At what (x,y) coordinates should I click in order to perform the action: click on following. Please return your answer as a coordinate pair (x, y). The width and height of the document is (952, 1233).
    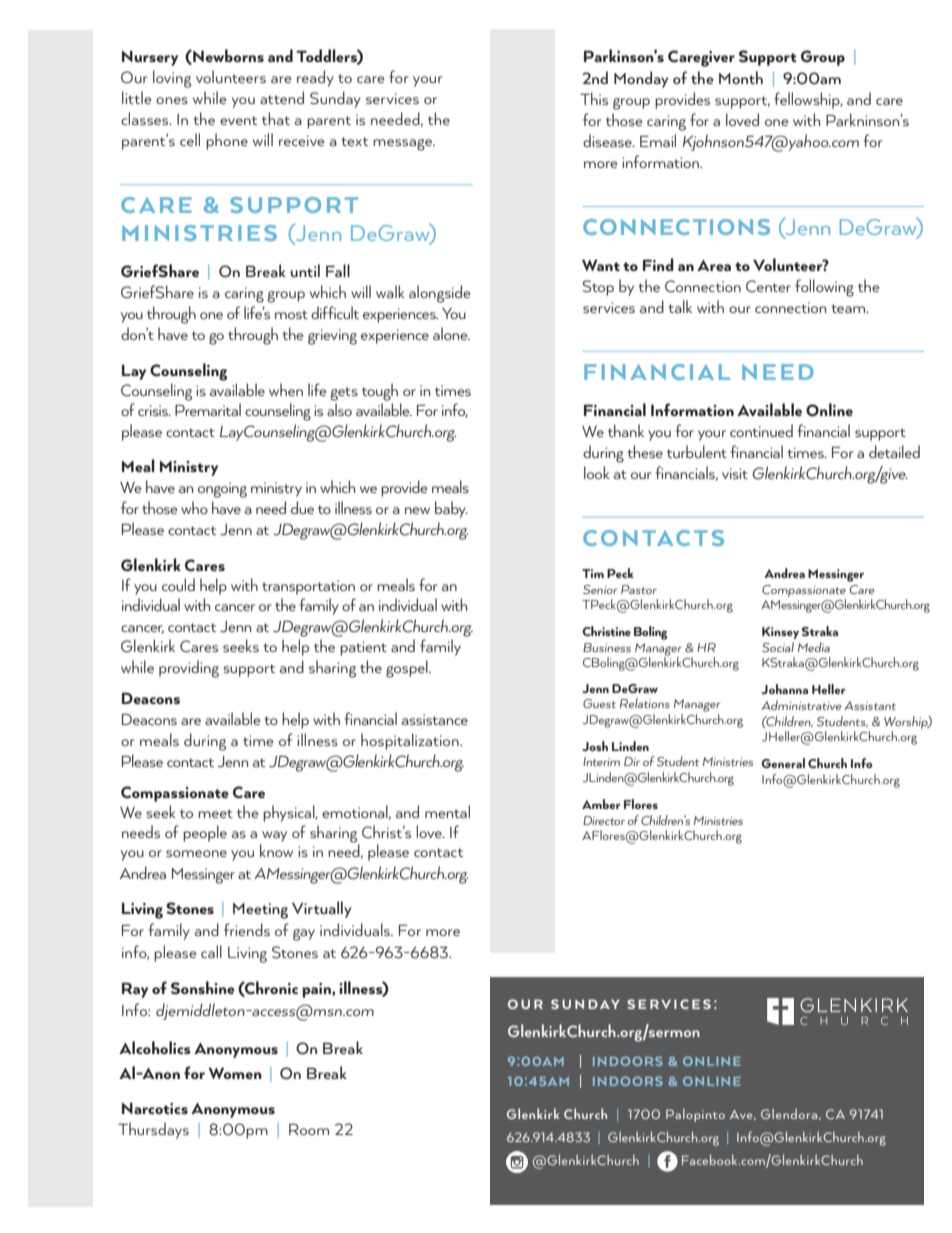
    Looking at the image, I should click on (824, 288).
